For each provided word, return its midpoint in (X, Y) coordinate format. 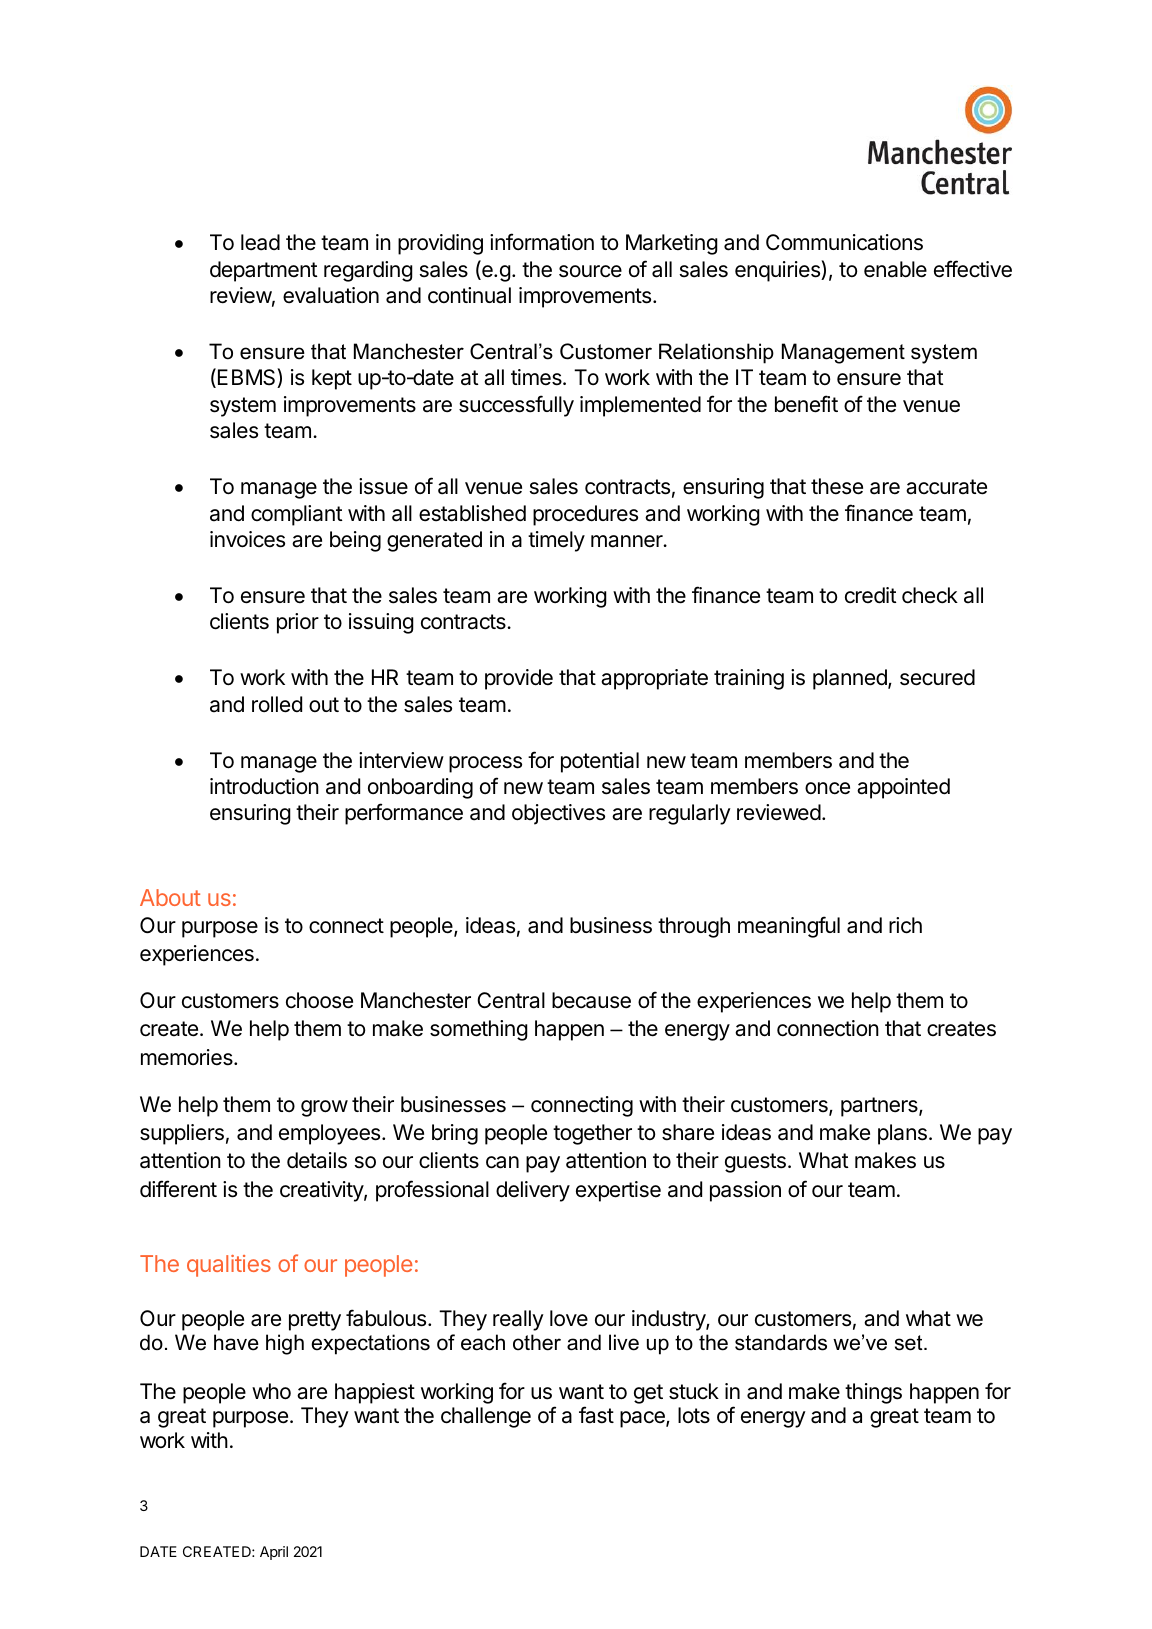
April (274, 1553)
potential (600, 762)
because (591, 1000)
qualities (229, 1266)
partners (880, 1107)
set (910, 1343)
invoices (247, 539)
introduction (264, 786)
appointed (903, 788)
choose (319, 1000)
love (569, 1318)
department (264, 271)
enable (895, 269)
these (837, 486)
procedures (585, 515)
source (590, 271)
